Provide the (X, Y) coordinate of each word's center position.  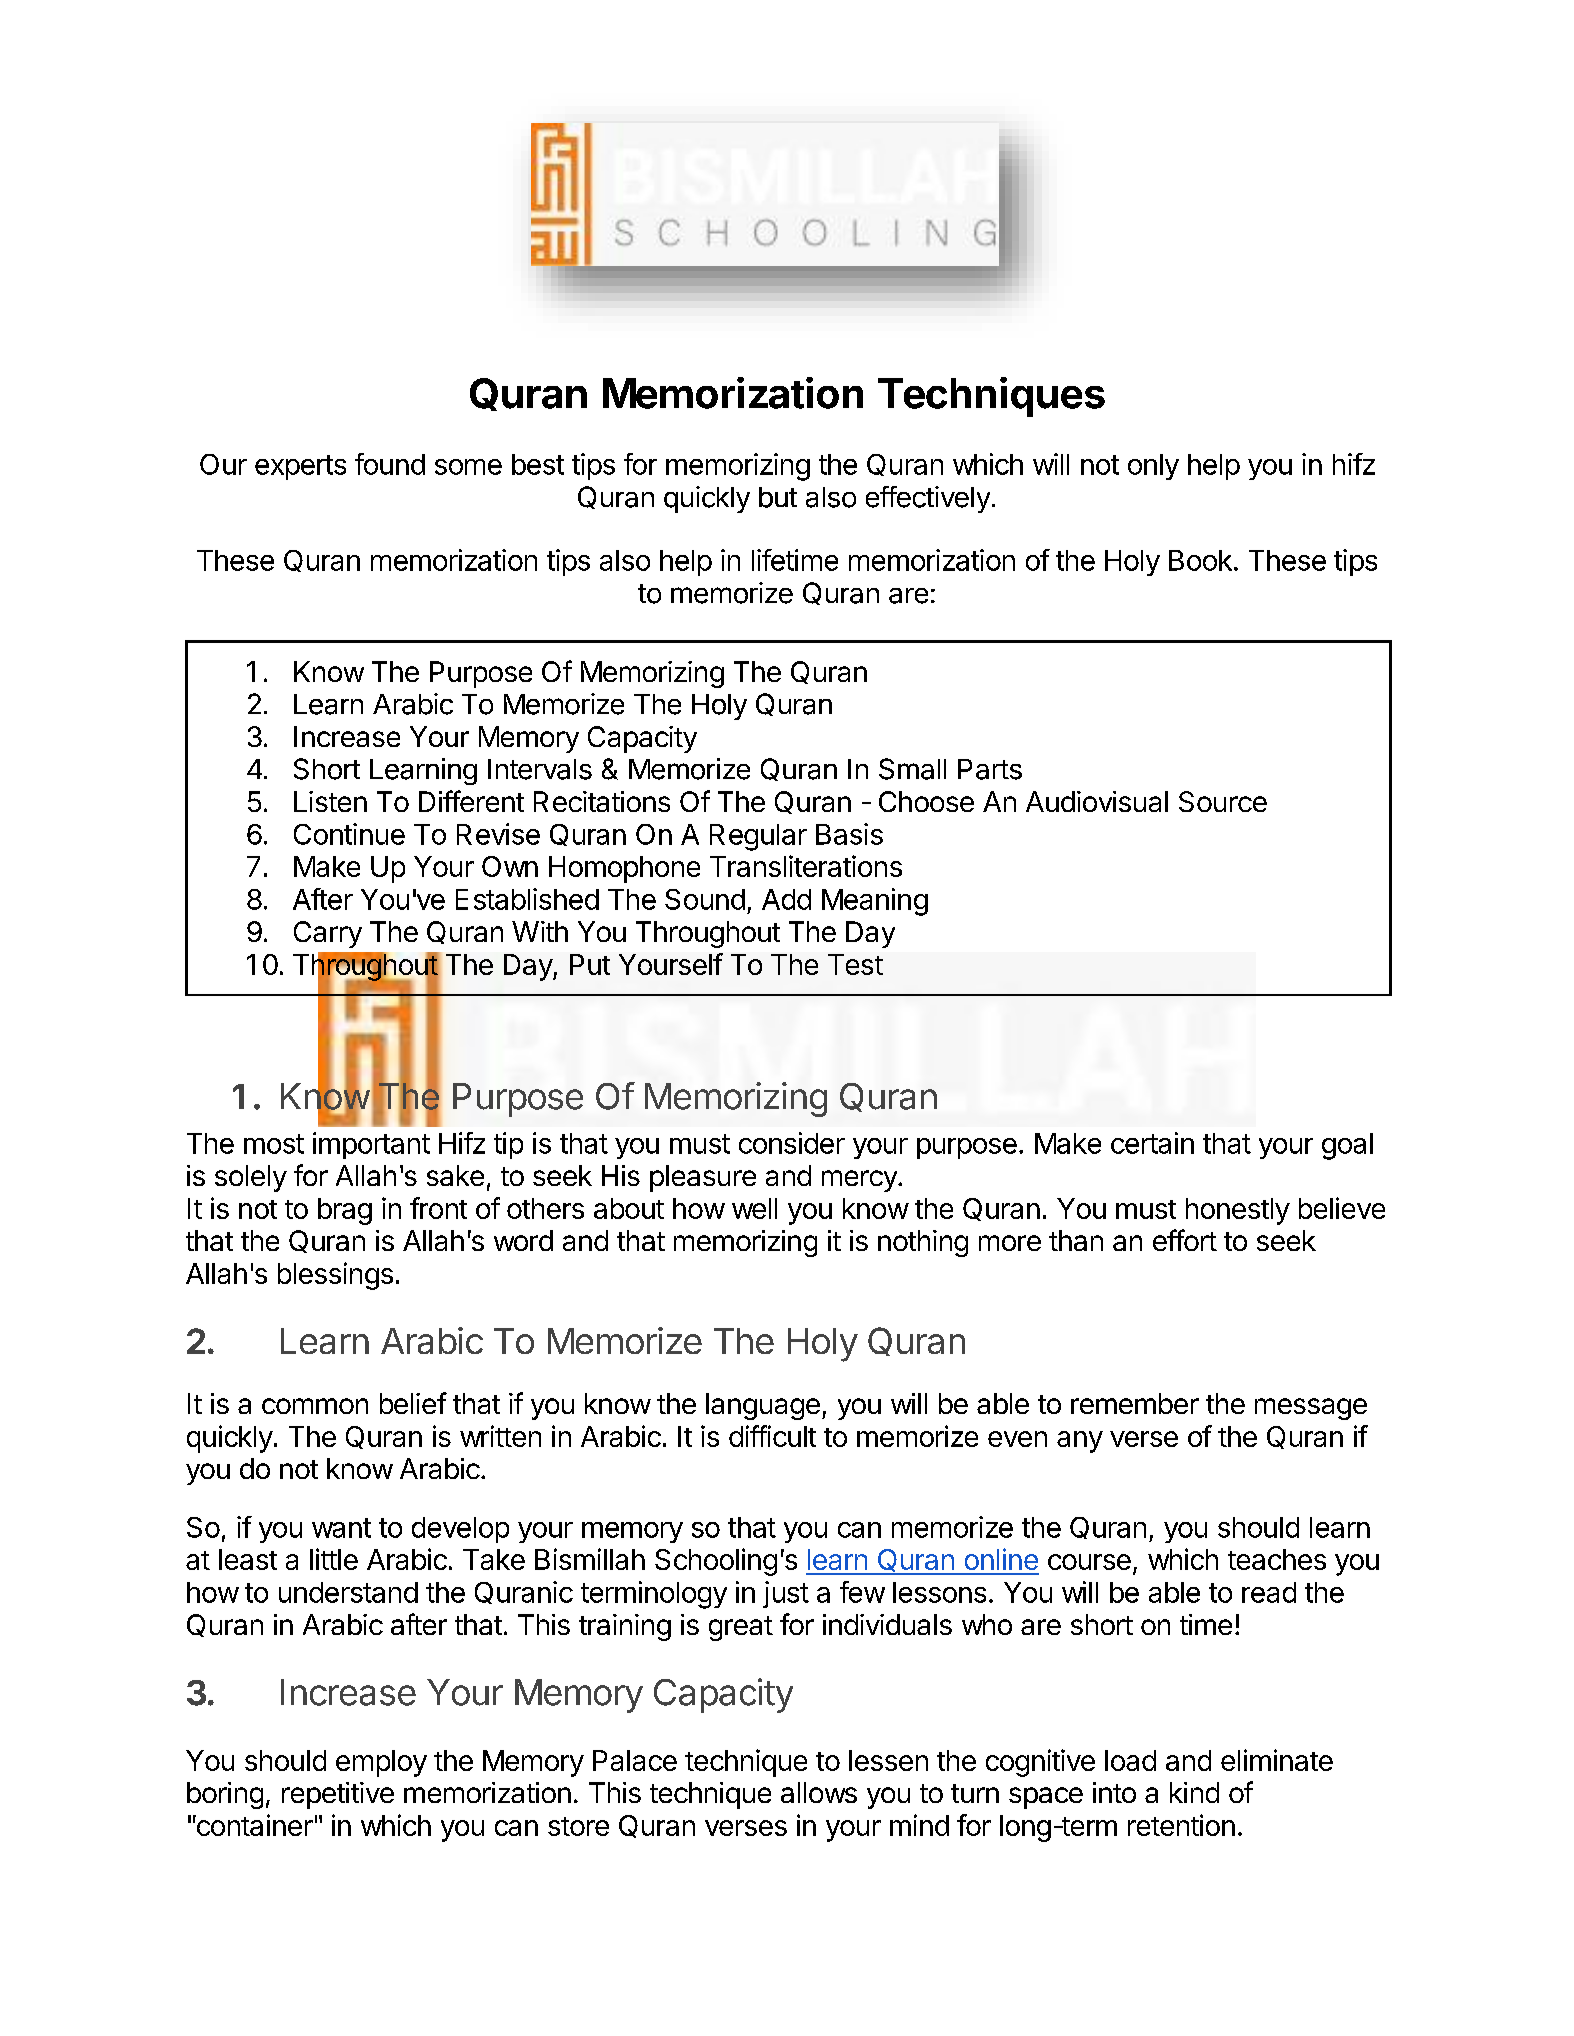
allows (819, 1792)
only (1153, 467)
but (778, 497)
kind (1194, 1792)
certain (1152, 1143)
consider (792, 1143)
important (371, 1145)
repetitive (338, 1795)
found (390, 464)
